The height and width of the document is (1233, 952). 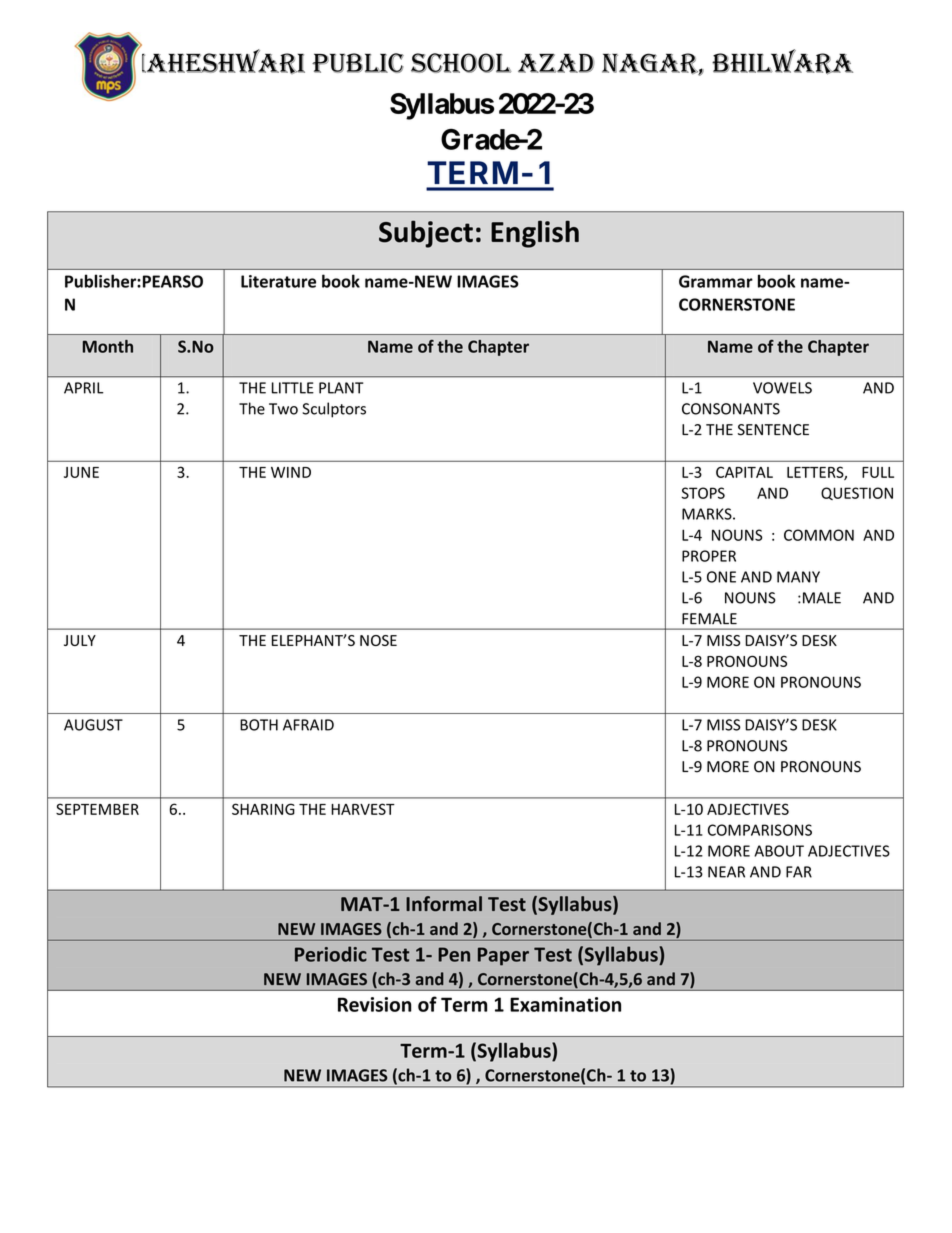 What do you see at coordinates (341, 388) in the document?
I see `PLANT` at bounding box center [341, 388].
